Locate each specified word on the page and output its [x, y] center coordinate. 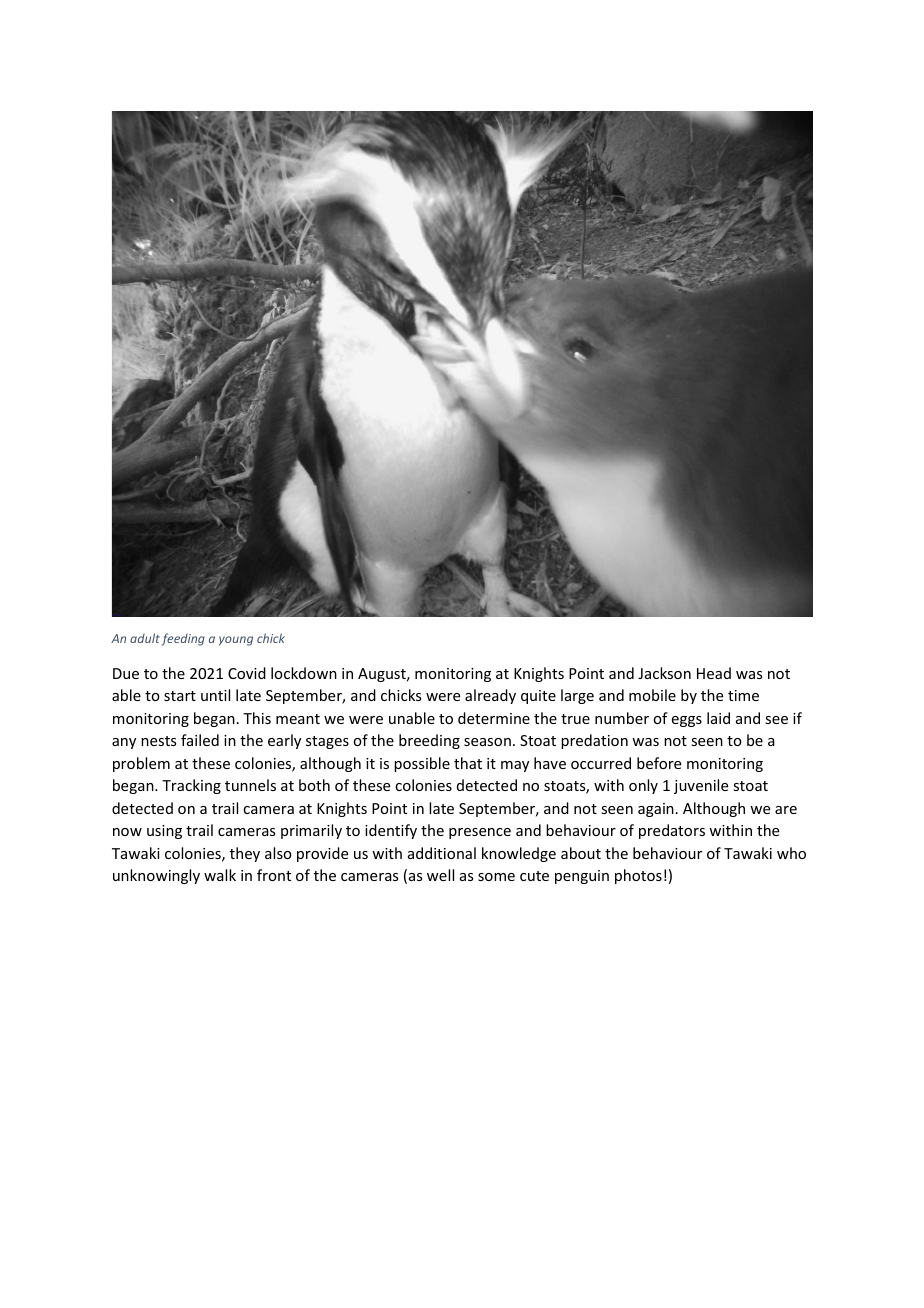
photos [638, 876]
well [440, 875]
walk [220, 875]
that [468, 763]
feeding [183, 639]
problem [141, 764]
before [659, 763]
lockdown [304, 673]
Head [714, 673]
